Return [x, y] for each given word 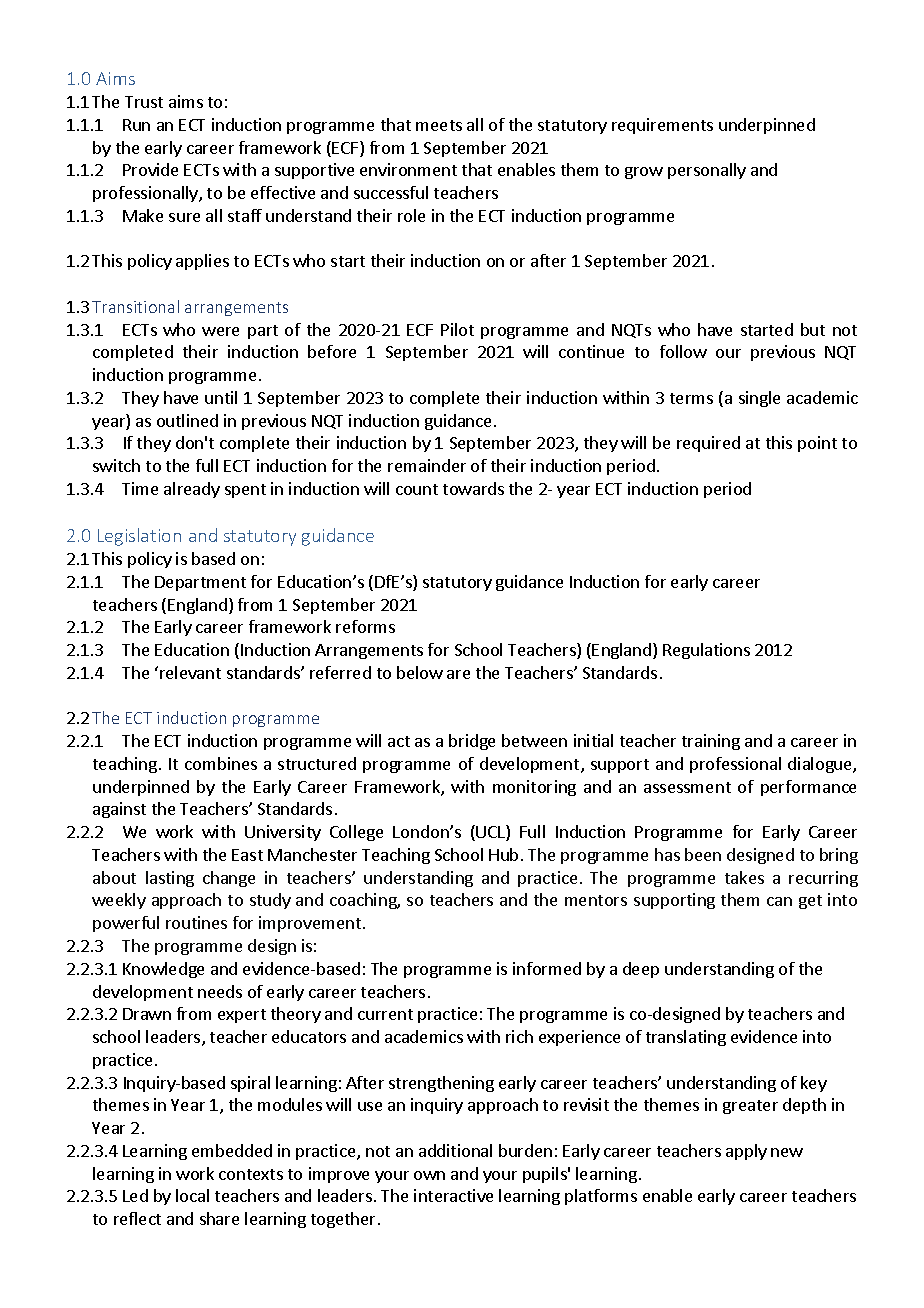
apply [746, 1152]
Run [136, 125]
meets [439, 125]
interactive [453, 1195]
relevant [190, 672]
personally [707, 171]
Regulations [706, 651]
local [192, 1195]
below [420, 672]
